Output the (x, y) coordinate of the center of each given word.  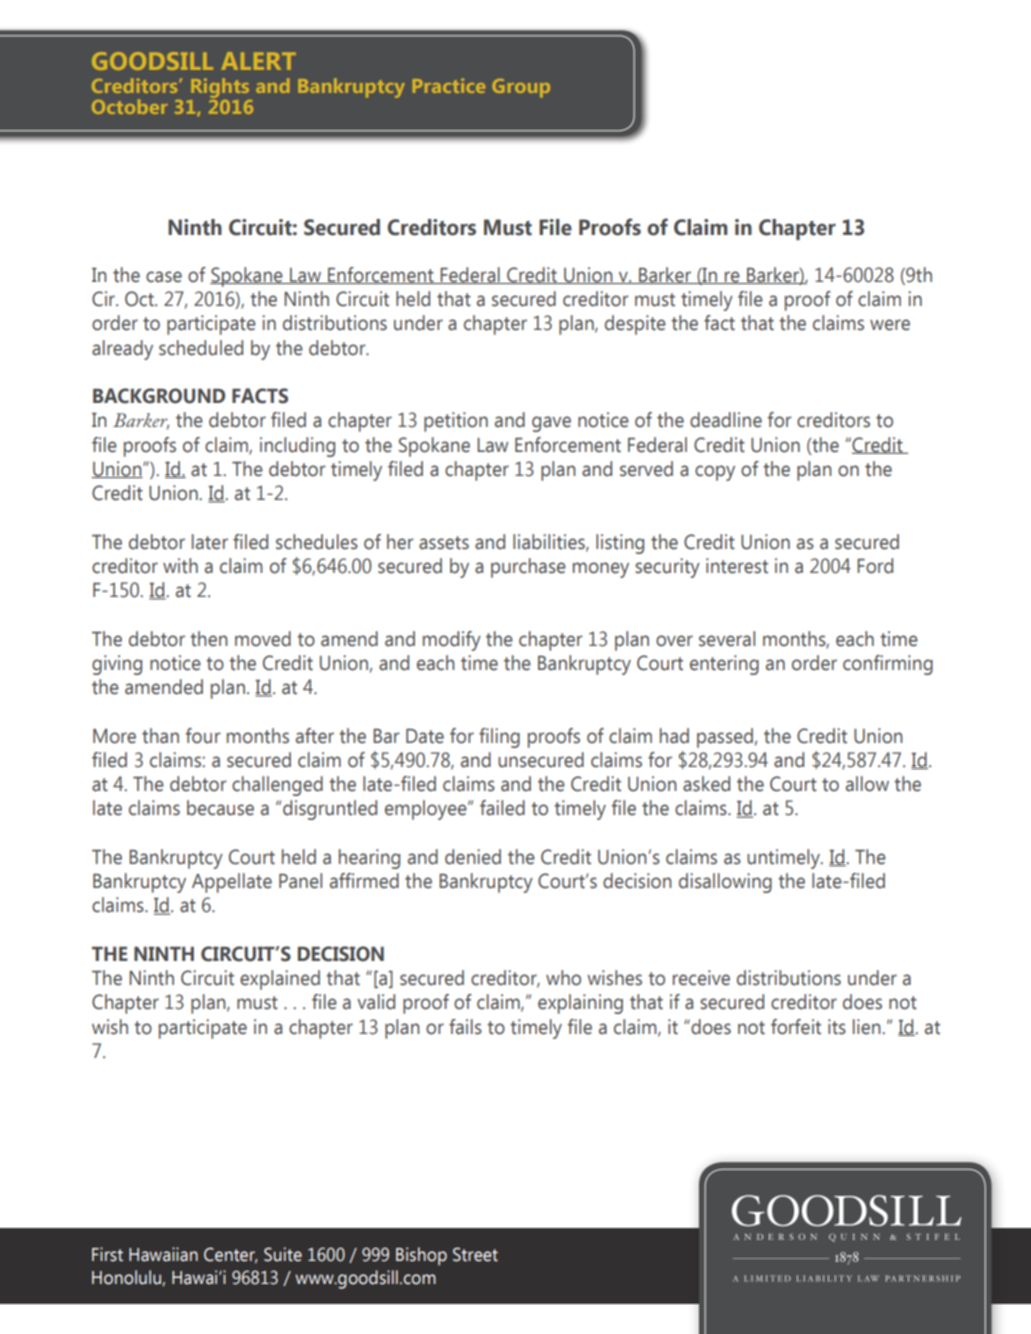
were (890, 325)
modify (452, 641)
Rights (220, 88)
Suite (283, 1254)
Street (475, 1254)
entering (724, 665)
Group (521, 88)
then (209, 639)
